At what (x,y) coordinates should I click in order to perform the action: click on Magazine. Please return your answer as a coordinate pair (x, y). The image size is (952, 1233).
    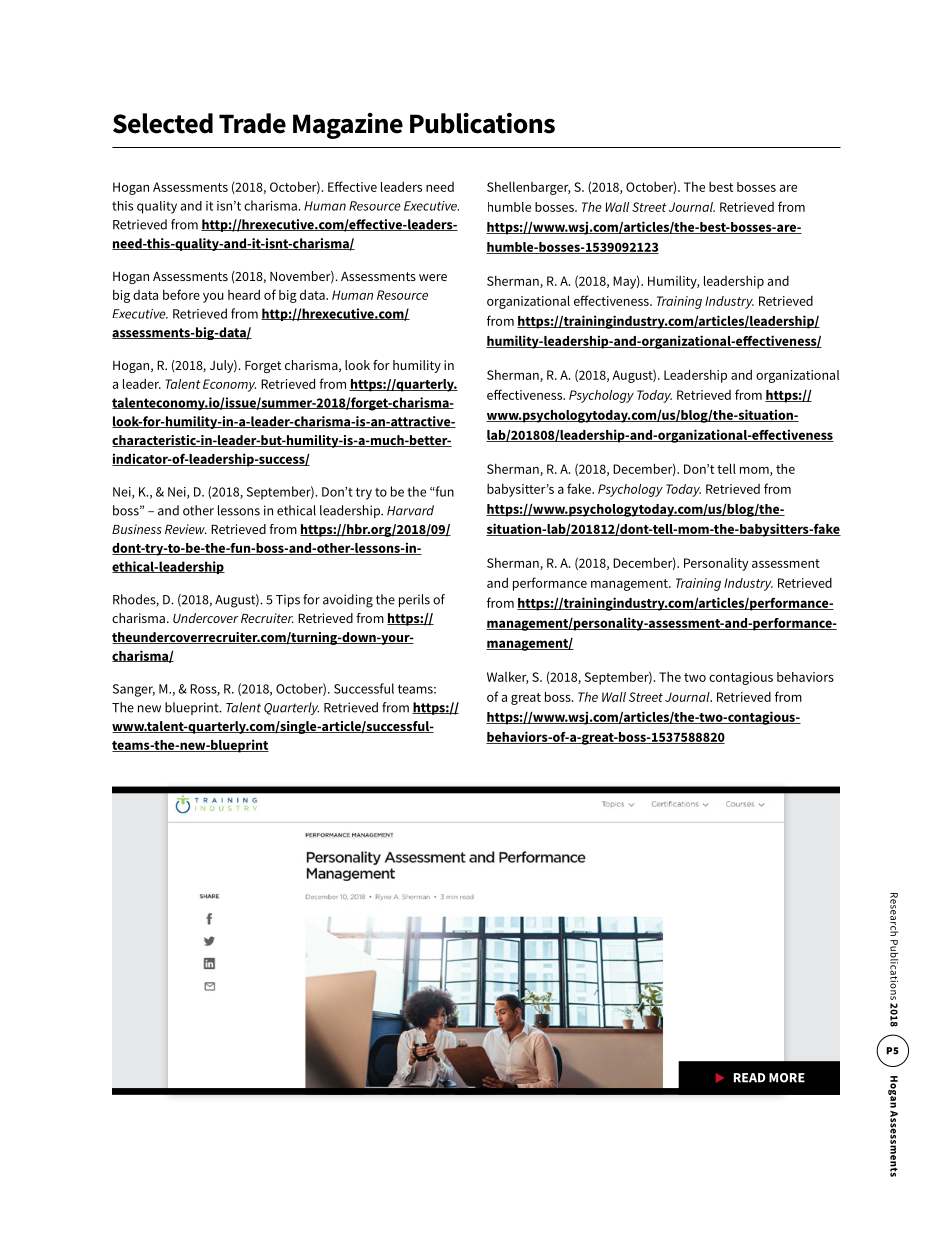
    Looking at the image, I should click on (348, 126).
